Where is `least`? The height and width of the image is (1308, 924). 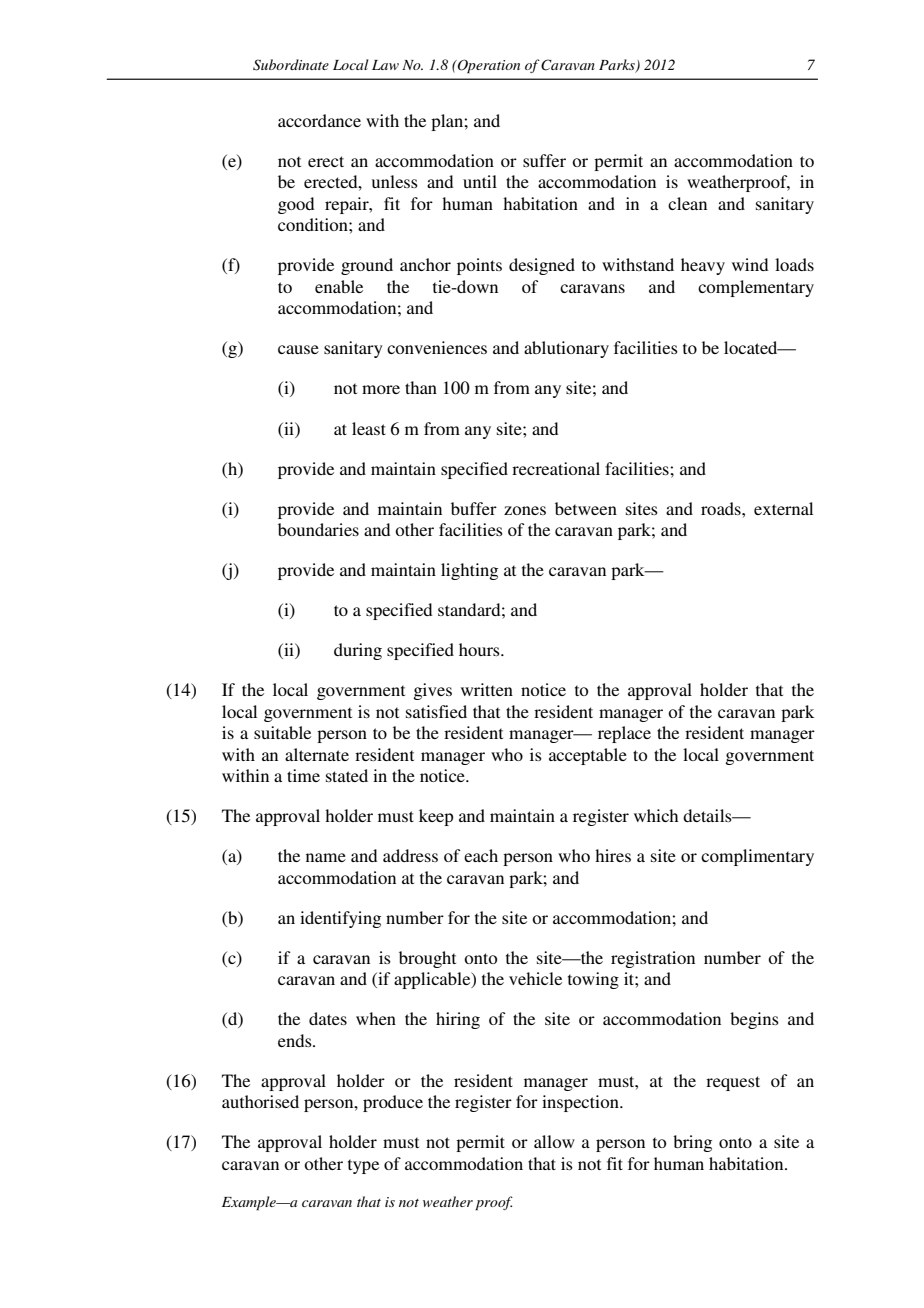
least is located at coordinates (369, 428).
